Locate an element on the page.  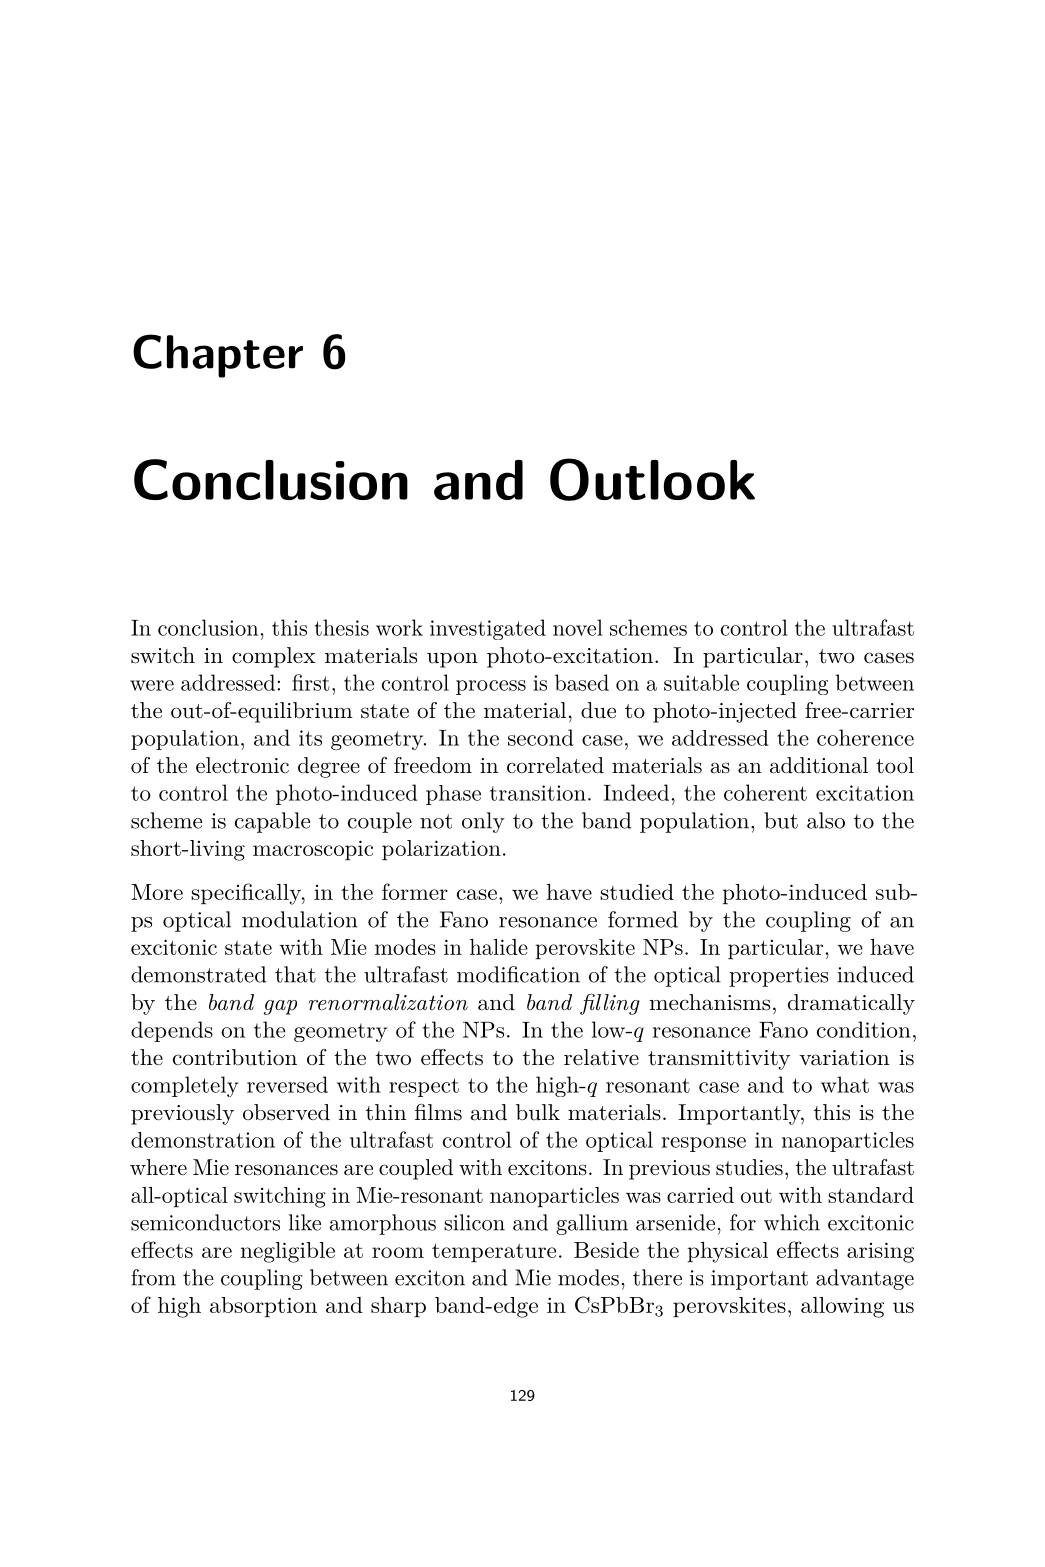
temperature is located at coordinates (494, 1252).
